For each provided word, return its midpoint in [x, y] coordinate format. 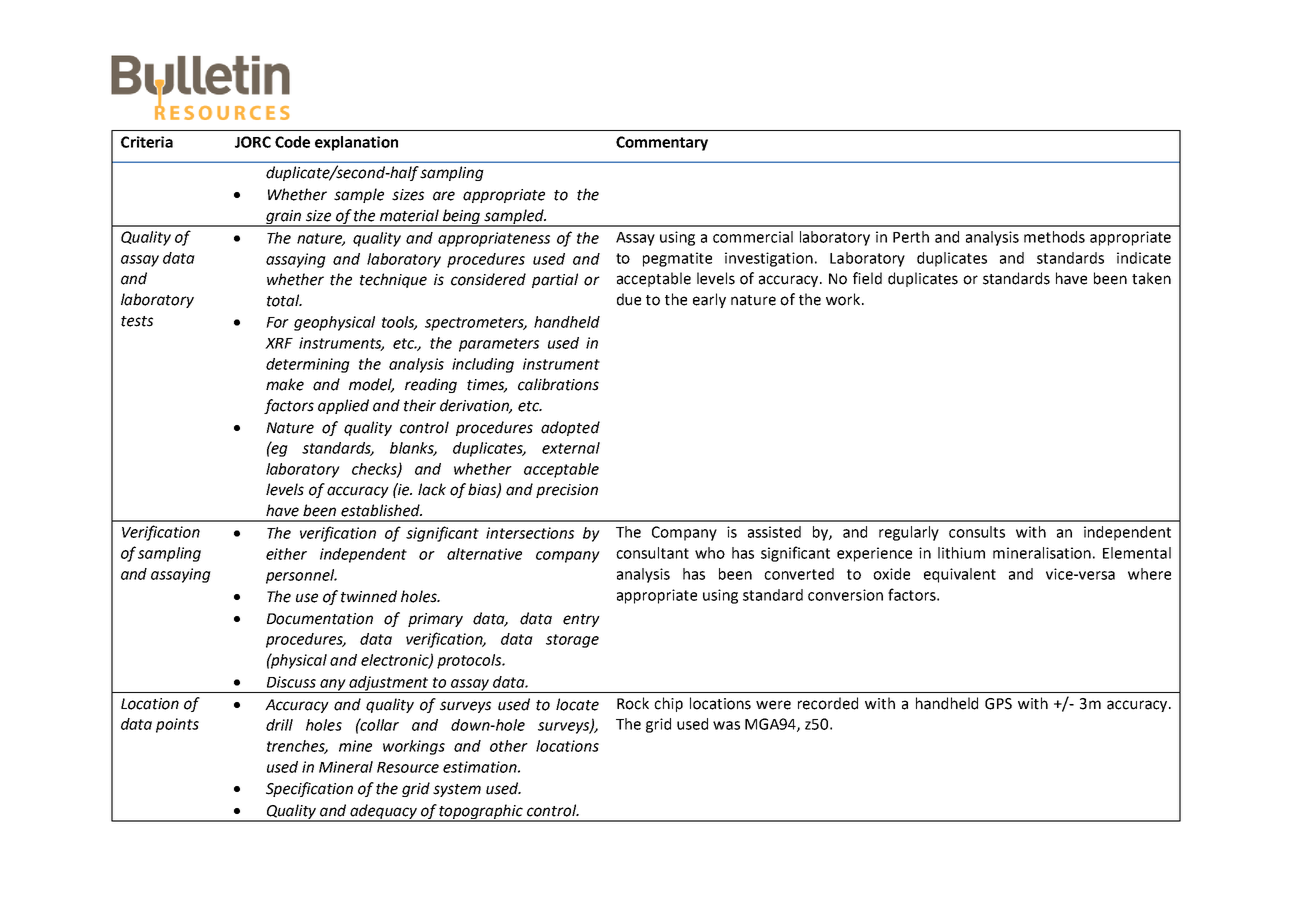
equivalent [960, 575]
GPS [998, 704]
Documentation [320, 619]
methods [1054, 237]
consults [977, 532]
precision [567, 491]
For [277, 322]
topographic [481, 812]
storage [572, 641]
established [381, 510]
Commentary [662, 143]
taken [1151, 278]
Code [292, 142]
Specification [309, 789]
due [629, 299]
